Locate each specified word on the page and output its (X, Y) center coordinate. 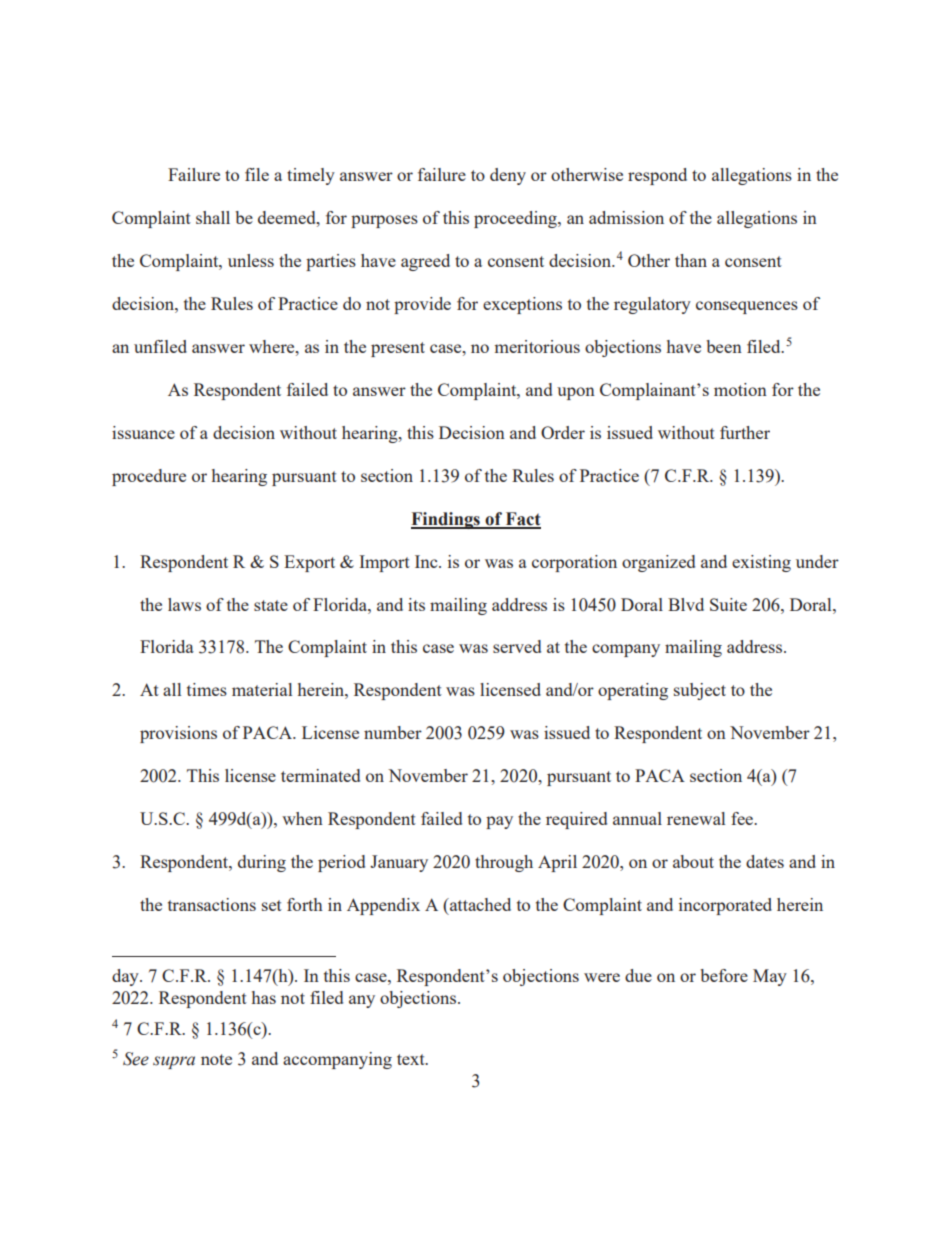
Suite (728, 604)
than (691, 260)
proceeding (516, 219)
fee (743, 818)
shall (213, 217)
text (412, 1059)
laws (184, 604)
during (262, 863)
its (416, 604)
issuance (143, 432)
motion (740, 389)
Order (563, 432)
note (216, 1059)
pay (499, 822)
